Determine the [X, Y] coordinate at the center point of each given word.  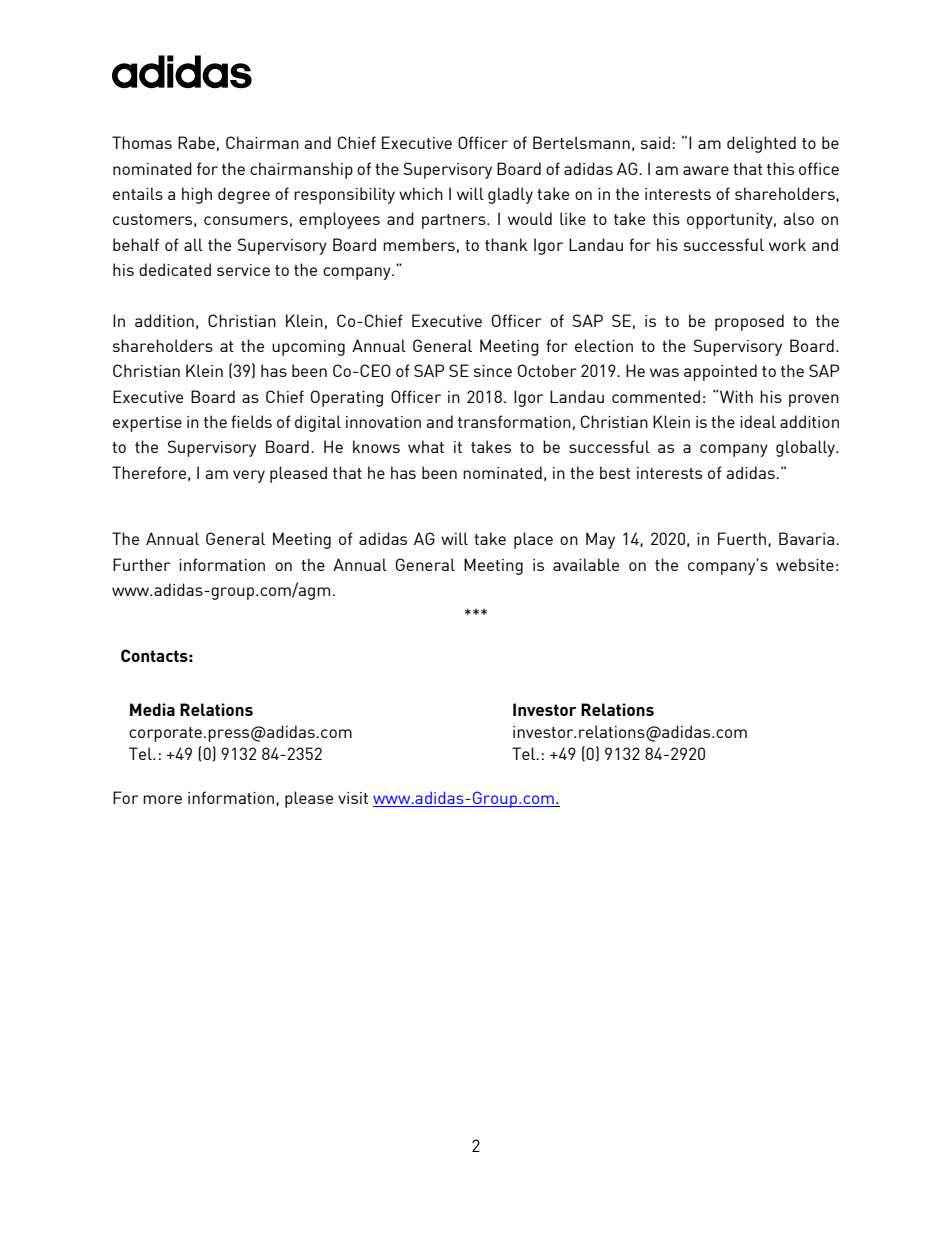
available [586, 564]
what [426, 446]
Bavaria [808, 538]
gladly [510, 195]
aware [706, 170]
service [243, 270]
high [197, 195]
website [805, 564]
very [249, 476]
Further [141, 564]
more [162, 799]
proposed [749, 322]
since [493, 371]
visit [353, 798]
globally [807, 448]
